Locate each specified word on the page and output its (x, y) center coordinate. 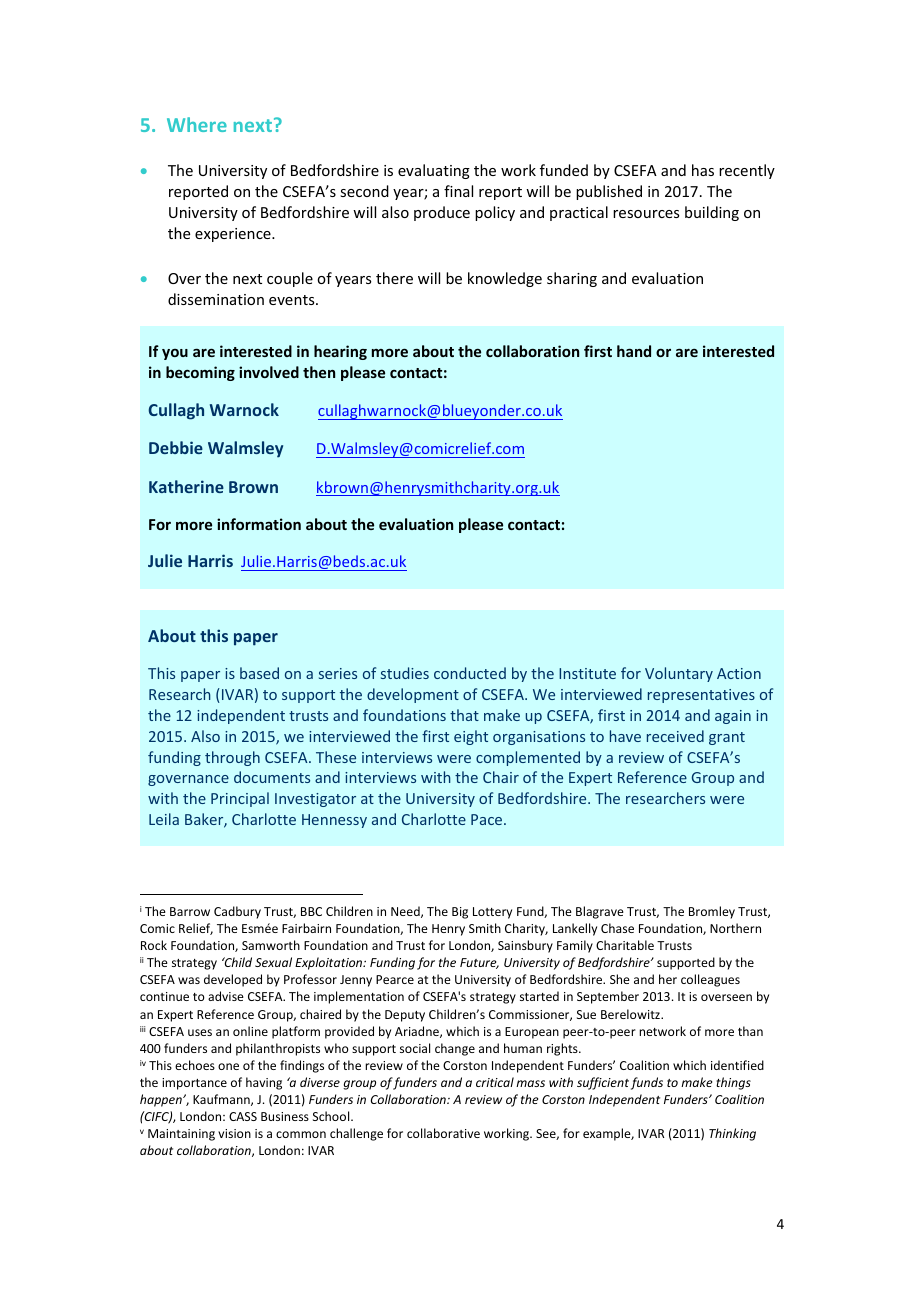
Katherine (186, 486)
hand (634, 351)
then (319, 372)
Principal (240, 799)
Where (197, 124)
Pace (488, 819)
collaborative (443, 1133)
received (675, 736)
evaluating (434, 171)
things (733, 1083)
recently (747, 171)
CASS (243, 1116)
